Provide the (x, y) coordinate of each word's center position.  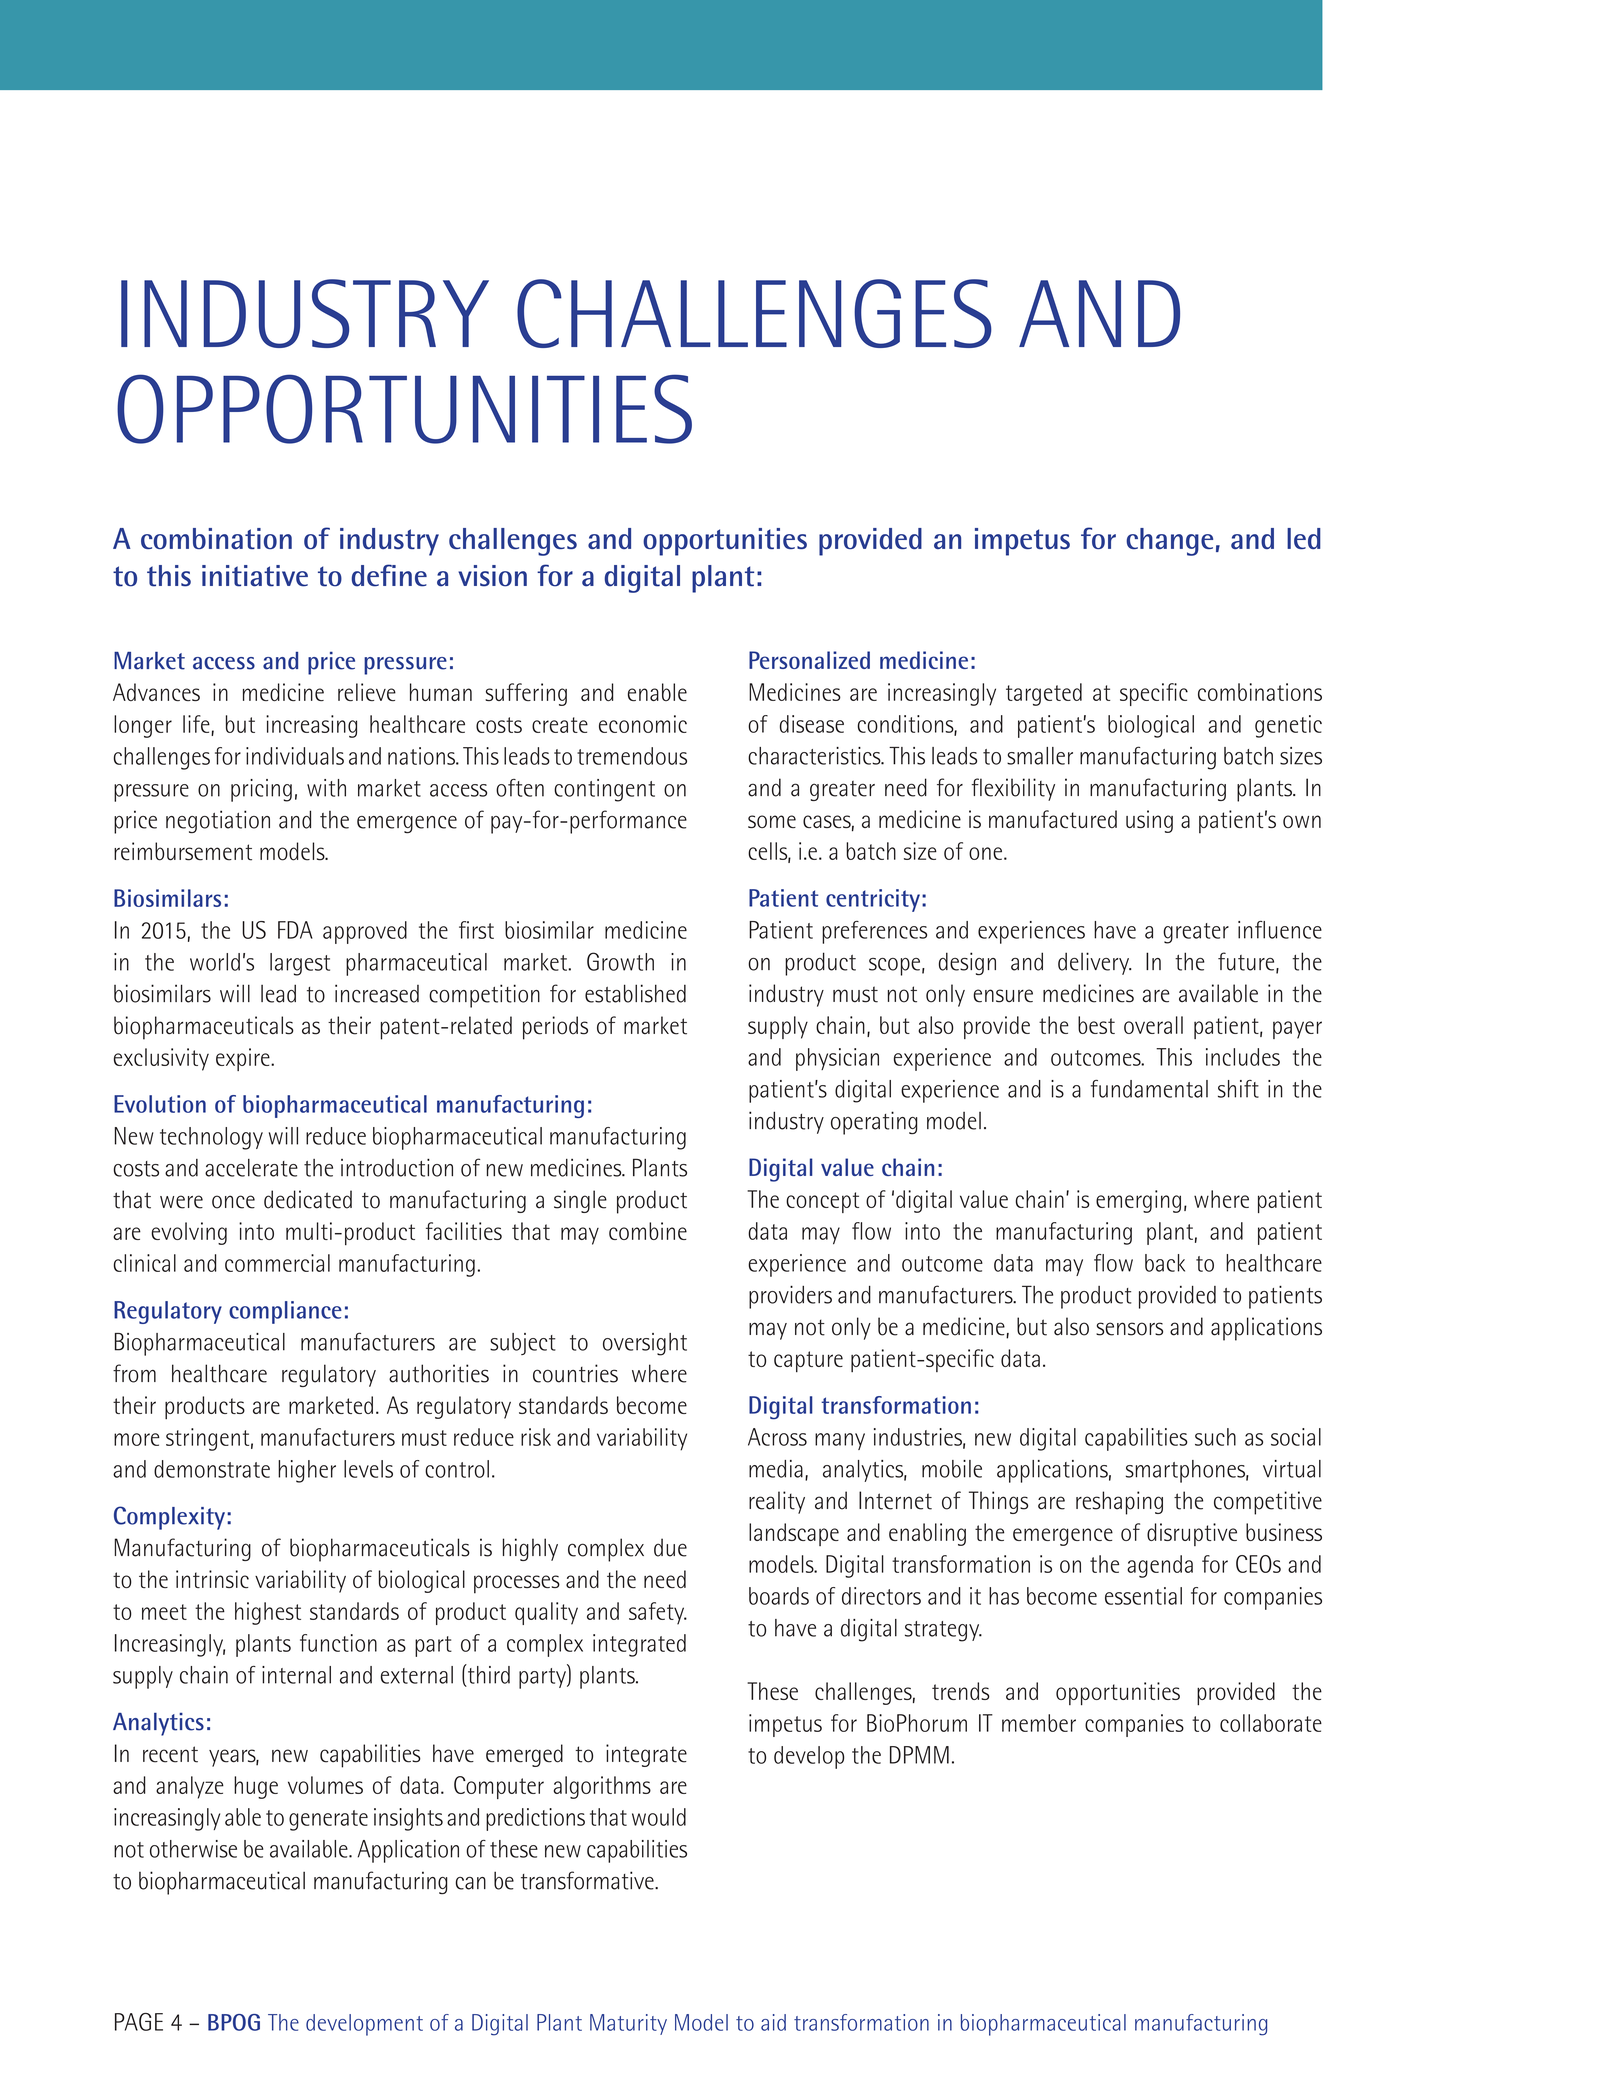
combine (648, 1231)
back (1165, 1263)
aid (773, 2022)
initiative (255, 576)
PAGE (139, 2022)
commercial (277, 1263)
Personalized (809, 660)
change (1169, 542)
